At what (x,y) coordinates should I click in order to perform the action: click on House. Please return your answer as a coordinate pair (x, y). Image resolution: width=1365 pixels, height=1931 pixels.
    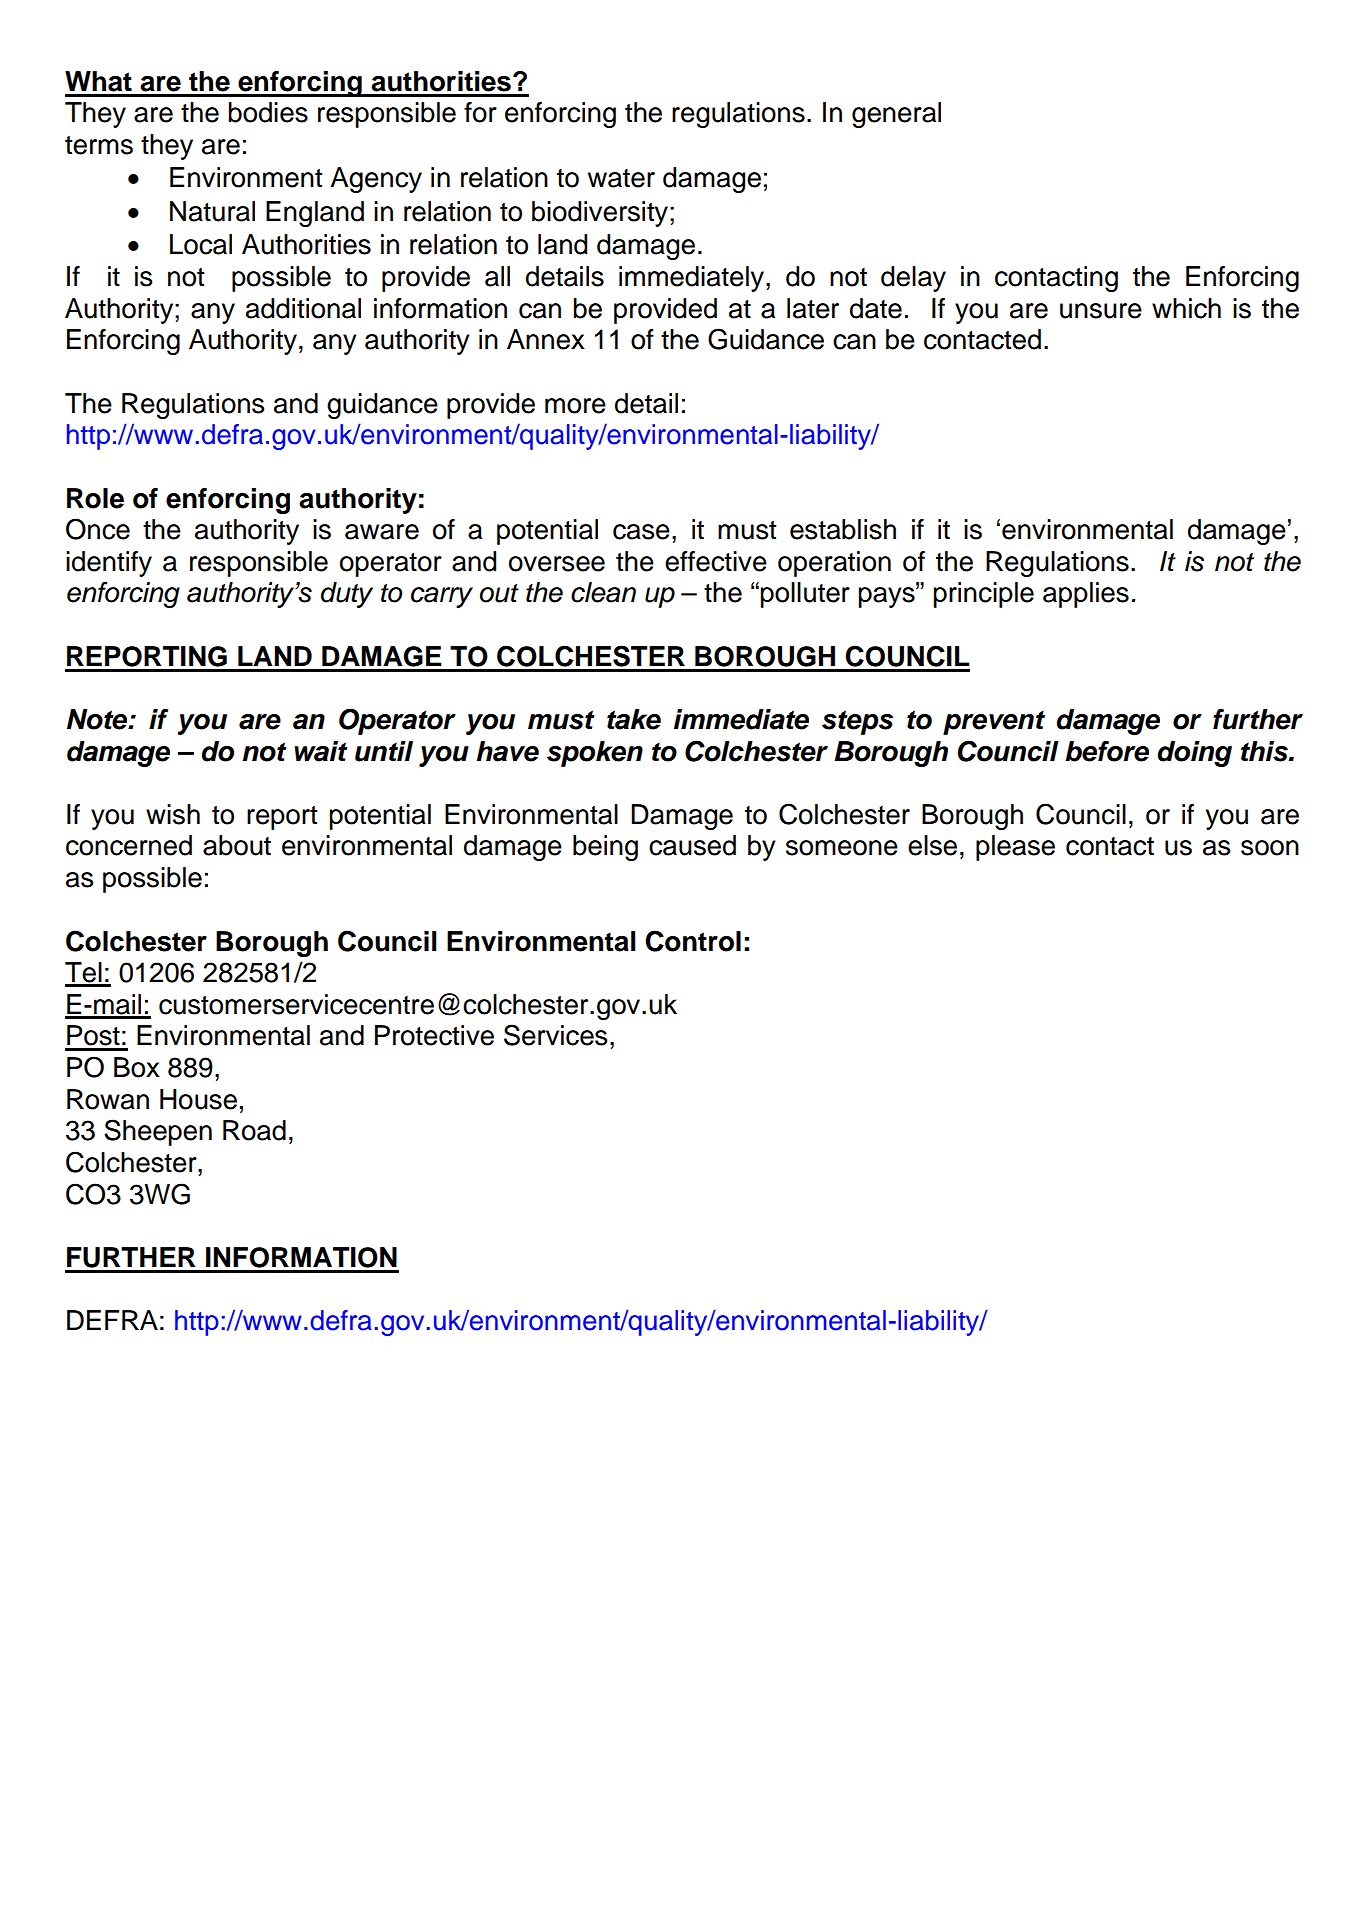
    Looking at the image, I should click on (198, 1099).
